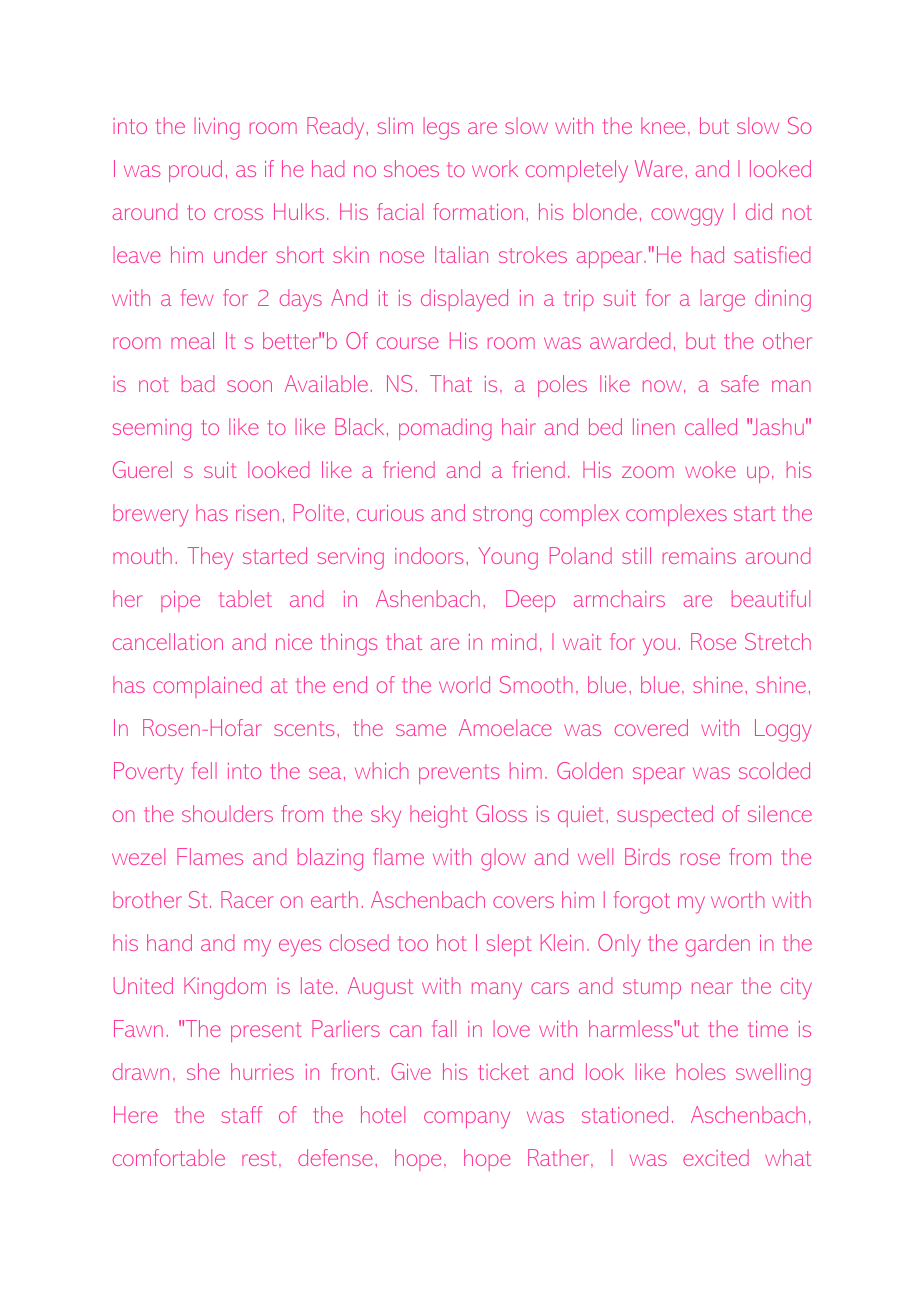 Image resolution: width=924 pixels, height=1303 pixels. I want to click on company, so click(467, 1120).
